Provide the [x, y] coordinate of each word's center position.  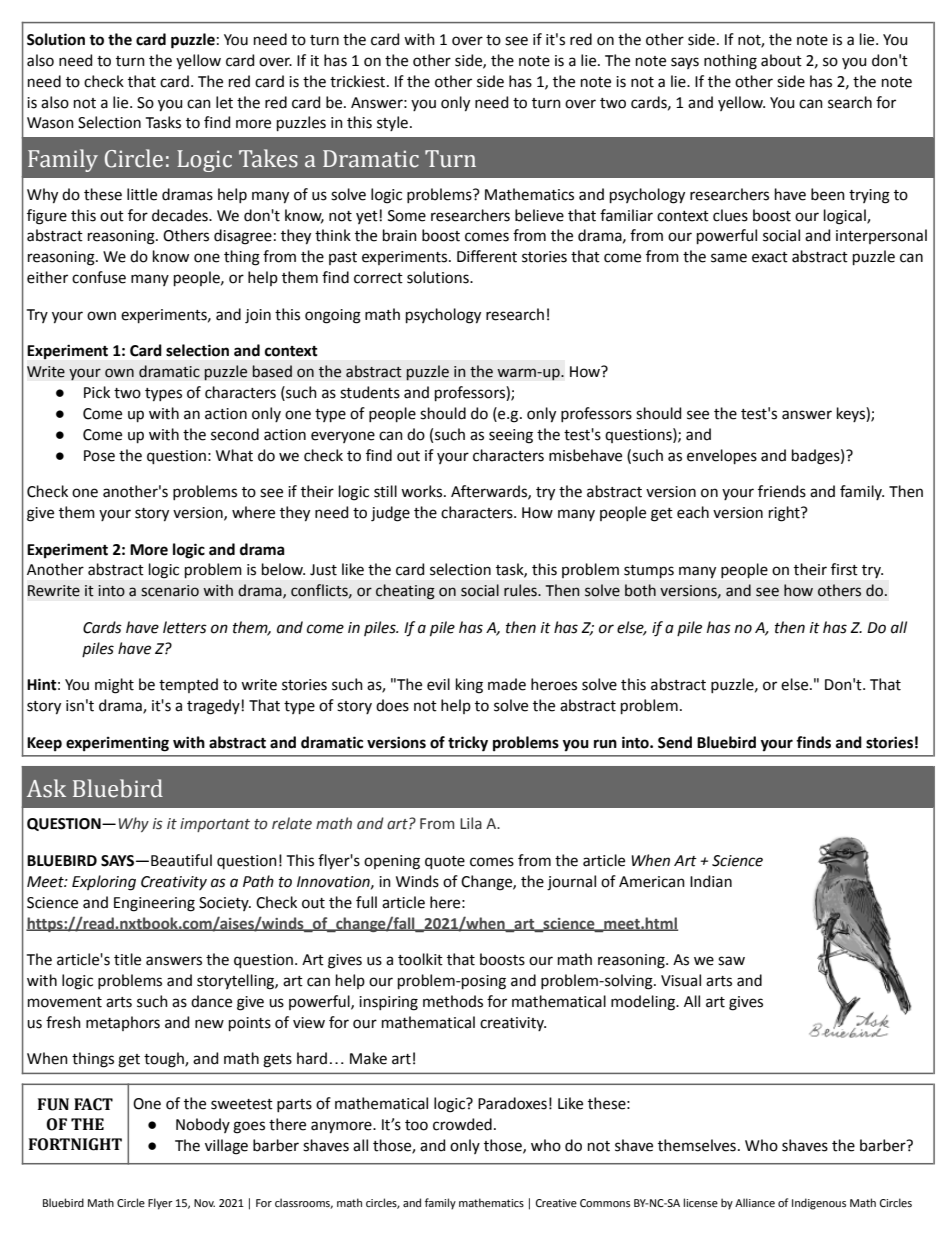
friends [782, 491]
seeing [511, 436]
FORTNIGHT [75, 1144]
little [142, 194]
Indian [711, 881]
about [781, 60]
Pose [99, 456]
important [215, 825]
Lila [471, 823]
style [392, 123]
